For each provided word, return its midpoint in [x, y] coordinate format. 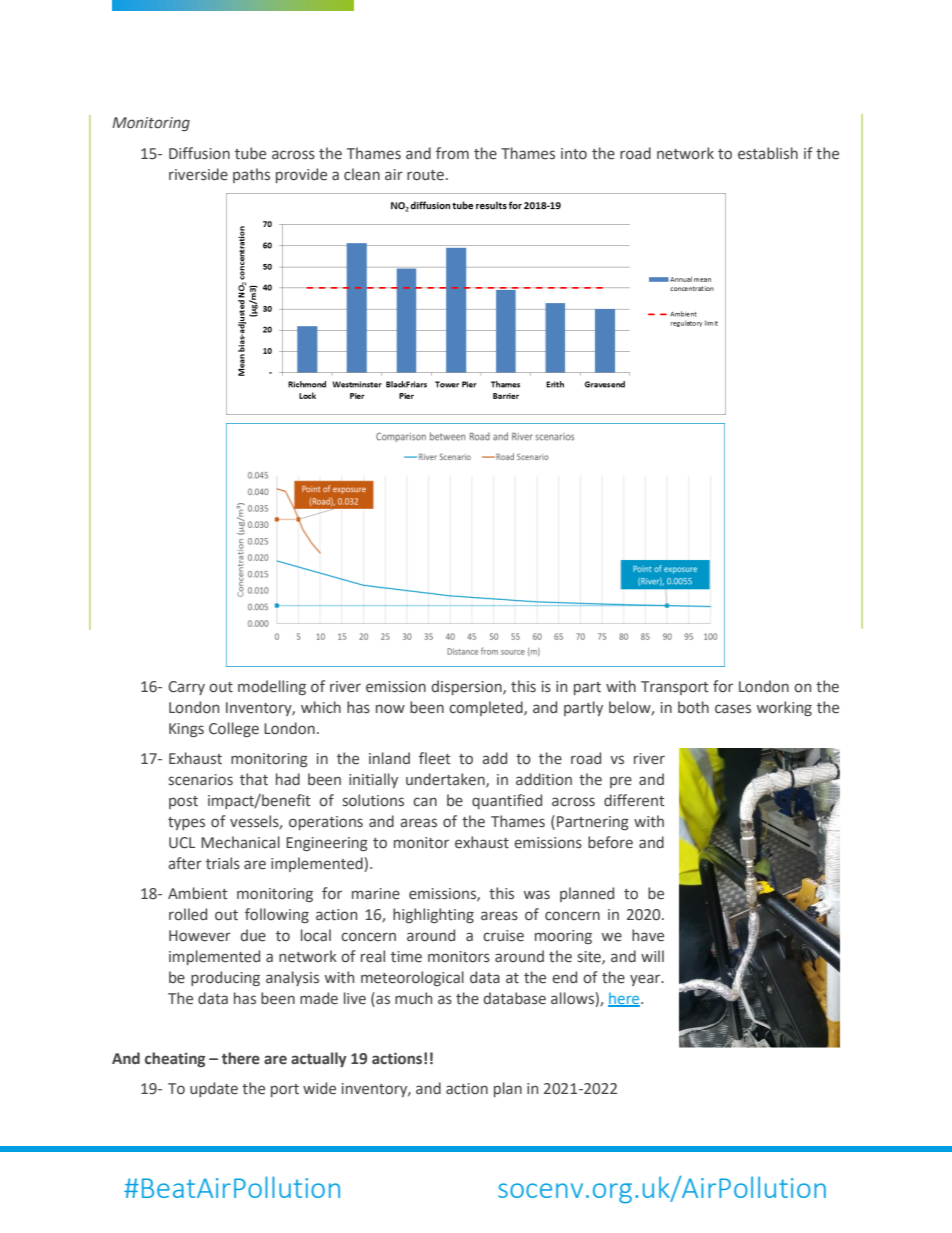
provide [301, 175]
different [634, 800]
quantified [507, 801]
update [214, 1089]
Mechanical [240, 842]
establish [768, 153]
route [425, 175]
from [452, 153]
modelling [272, 687]
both [693, 707]
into [574, 154]
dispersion [467, 687]
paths [251, 175]
